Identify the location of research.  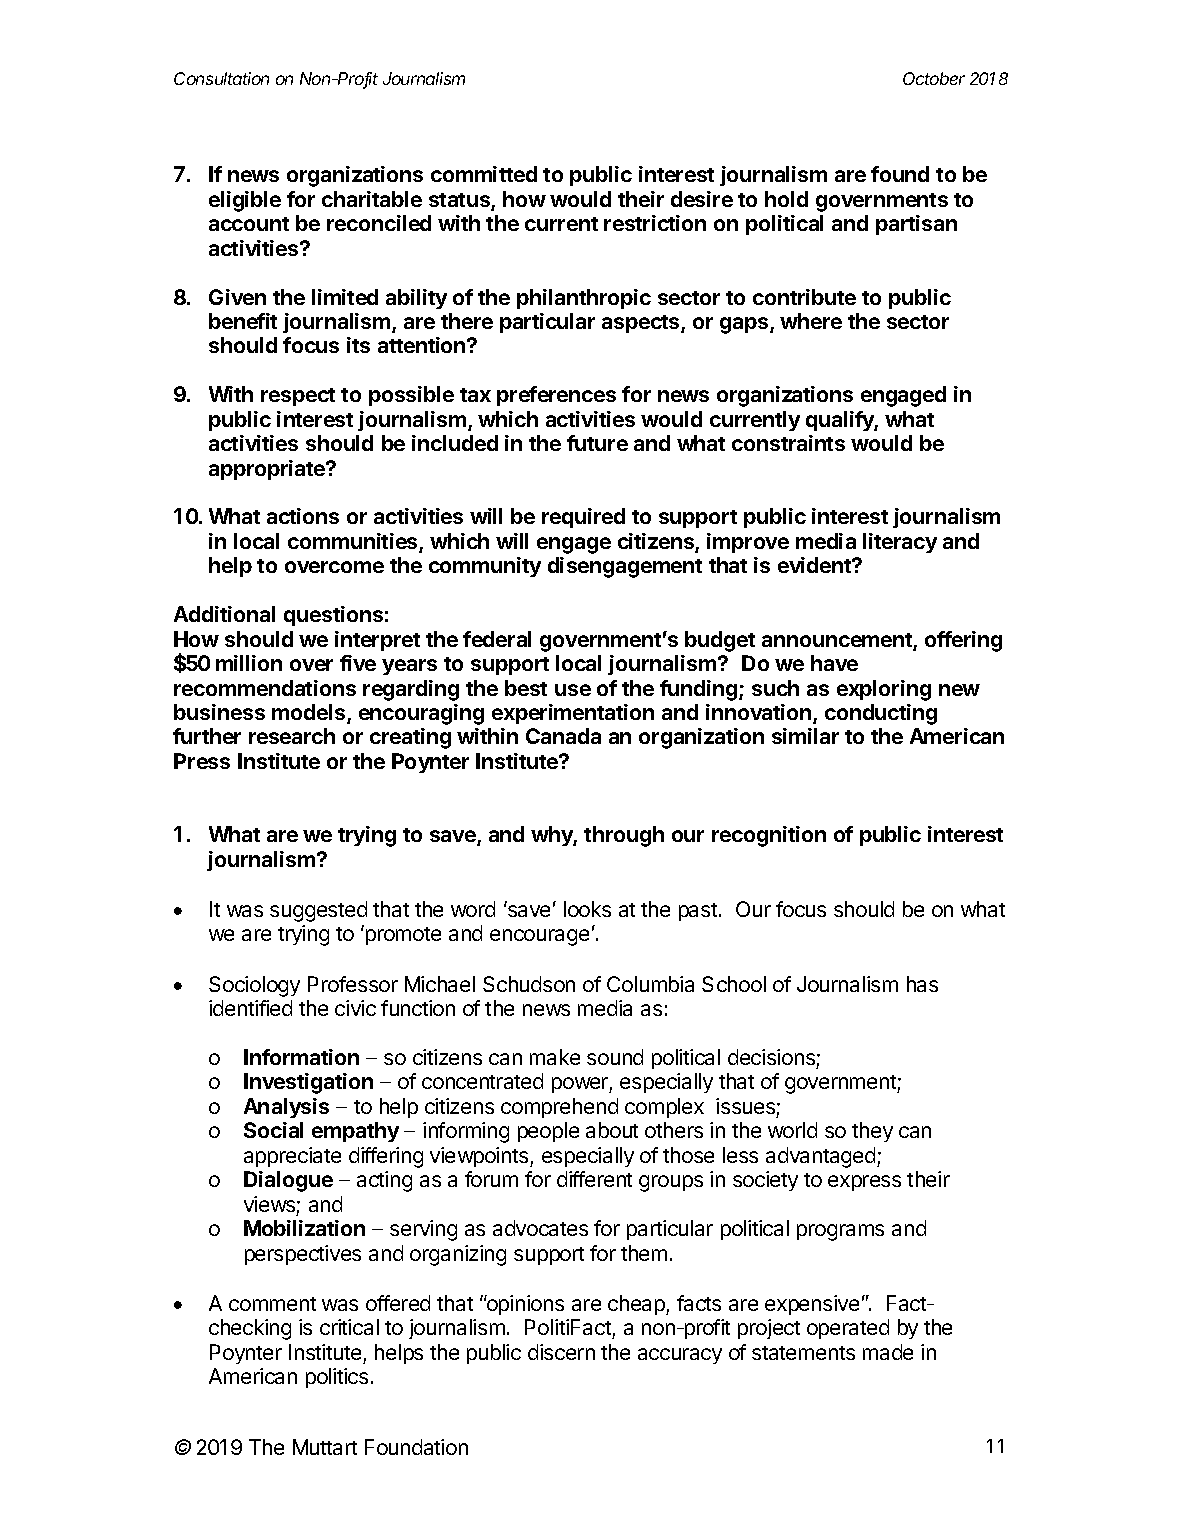
(292, 736).
